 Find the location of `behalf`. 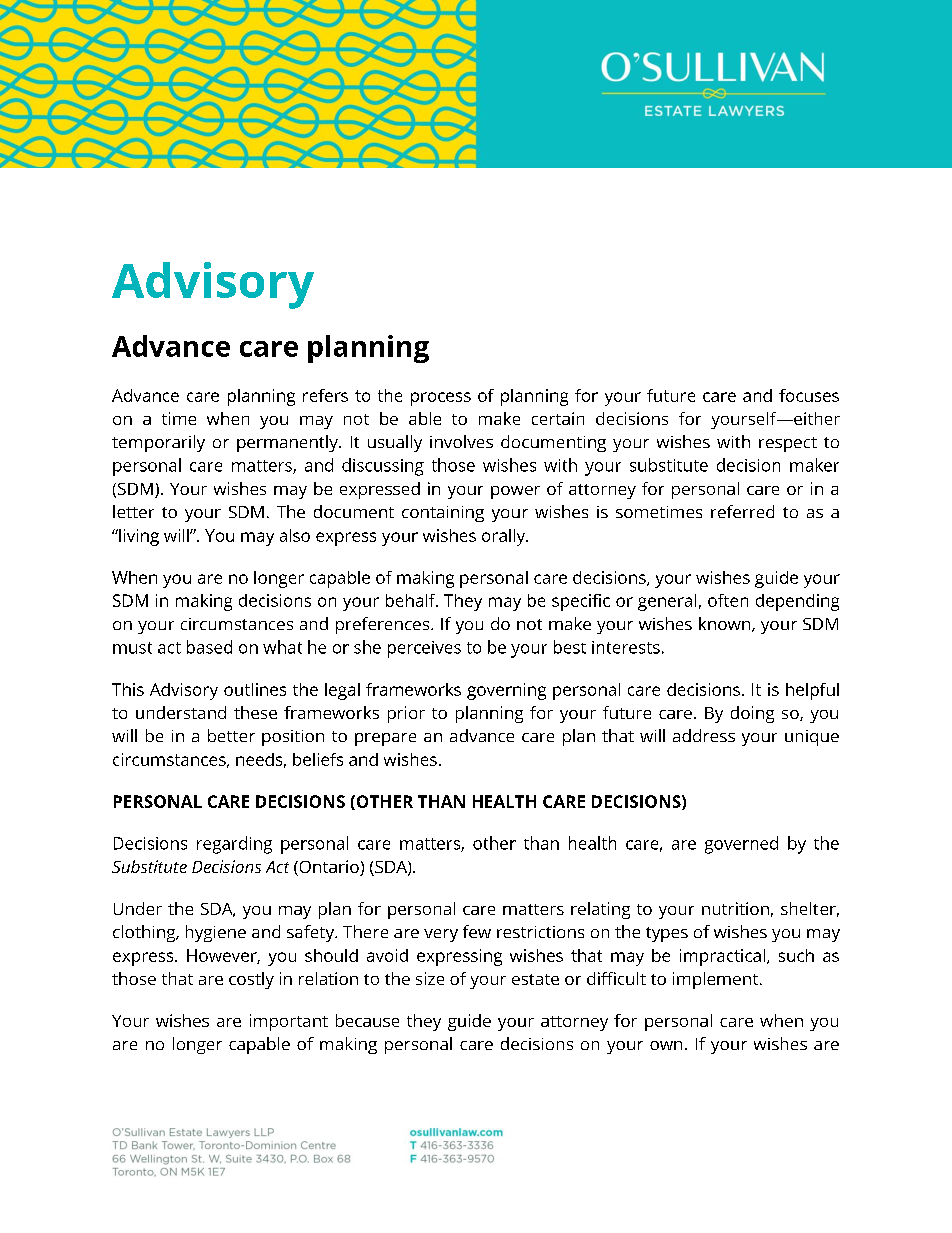

behalf is located at coordinates (412, 600).
